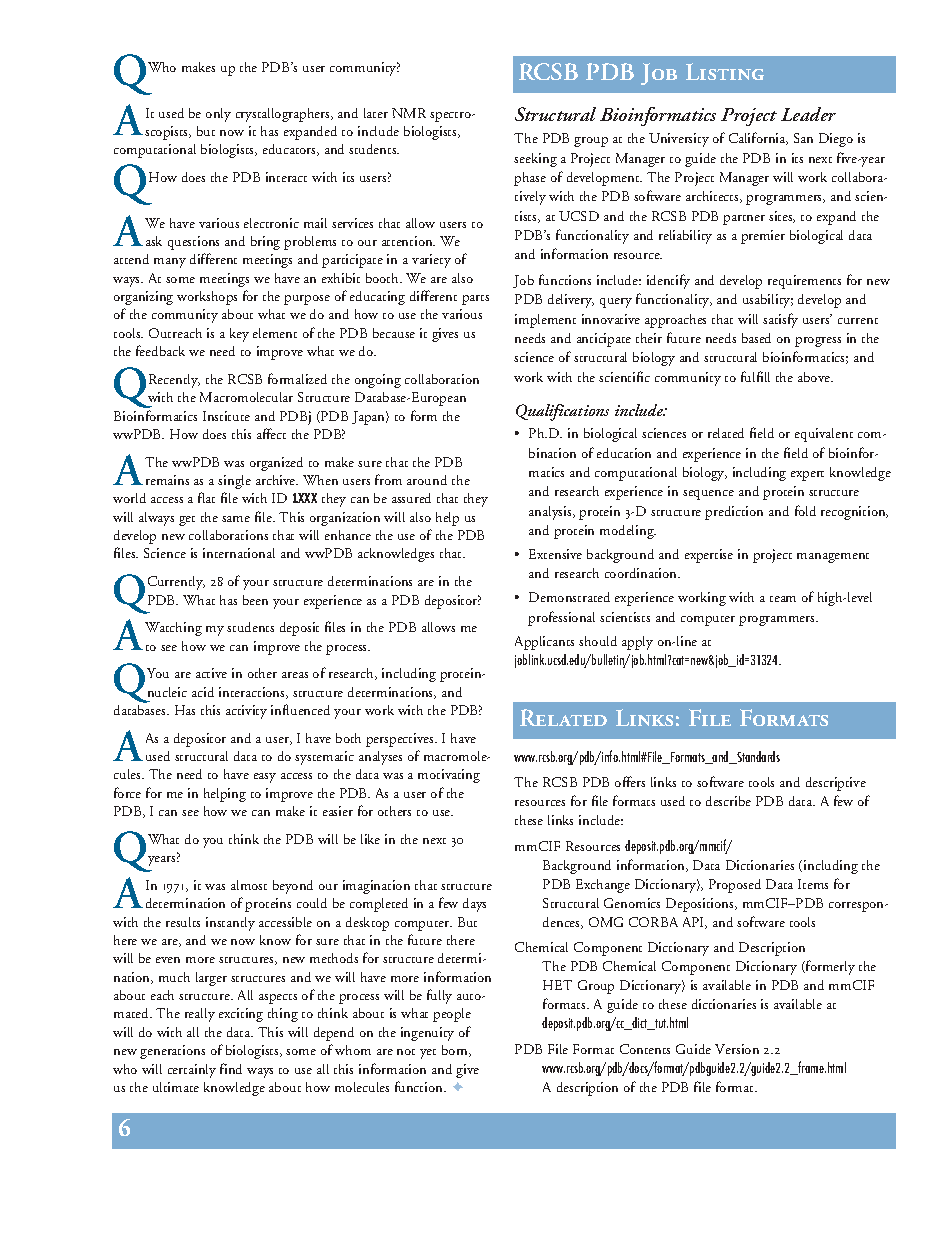 The width and height of the screenshot is (952, 1233). Describe the element at coordinates (475, 300) in the screenshot. I see `parts` at that location.
